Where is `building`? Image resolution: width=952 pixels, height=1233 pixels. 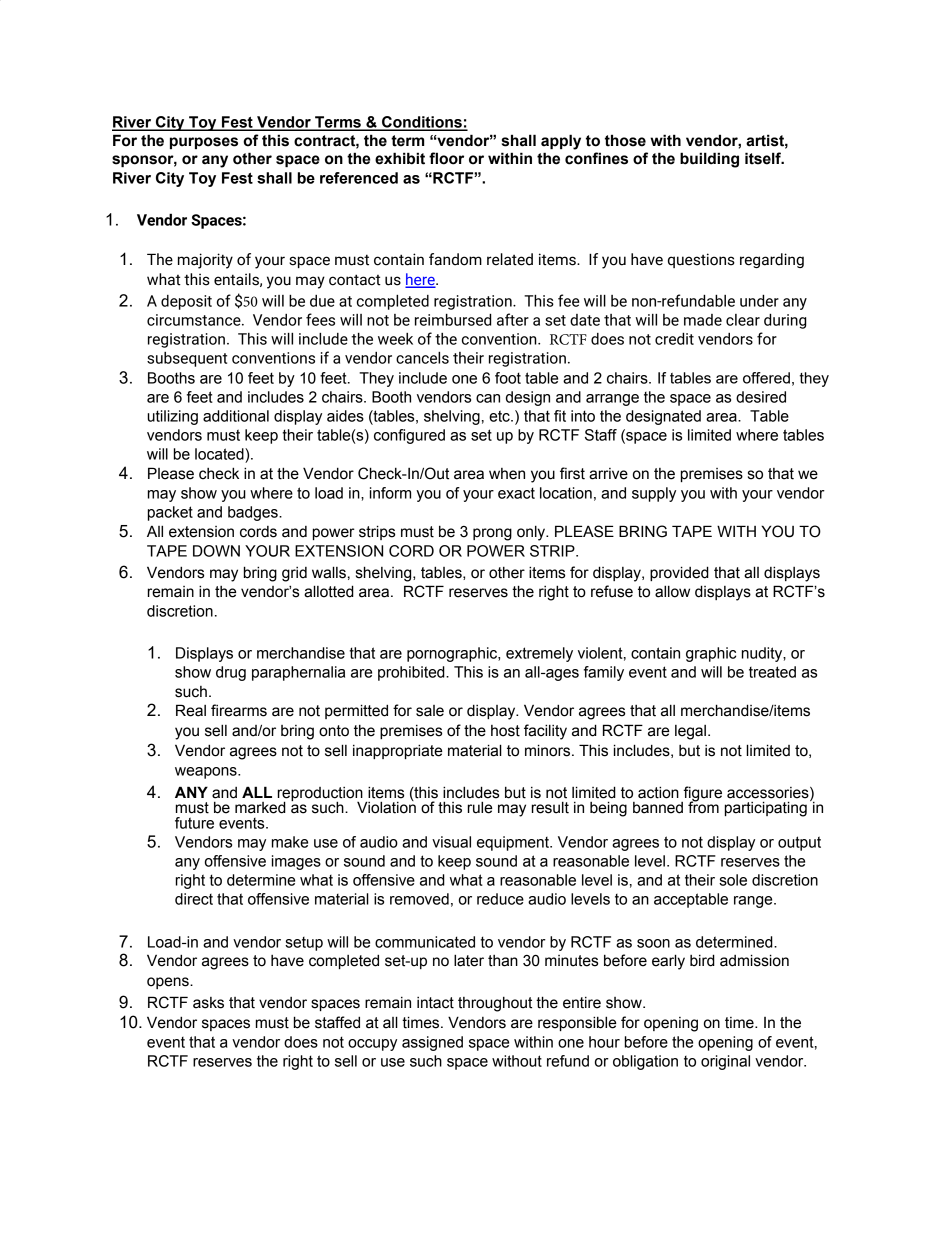
building is located at coordinates (709, 160).
